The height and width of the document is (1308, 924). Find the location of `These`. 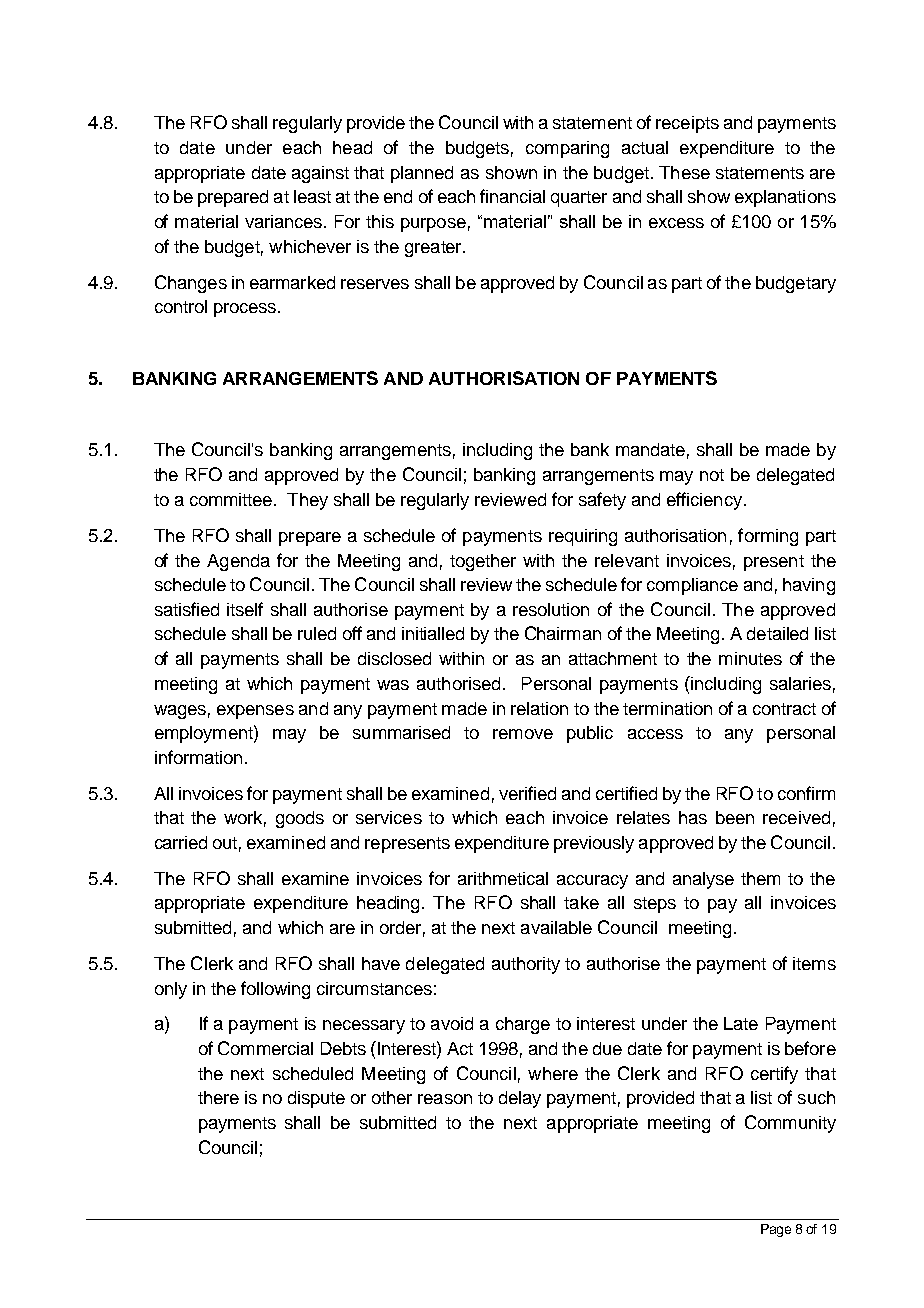

These is located at coordinates (684, 172).
